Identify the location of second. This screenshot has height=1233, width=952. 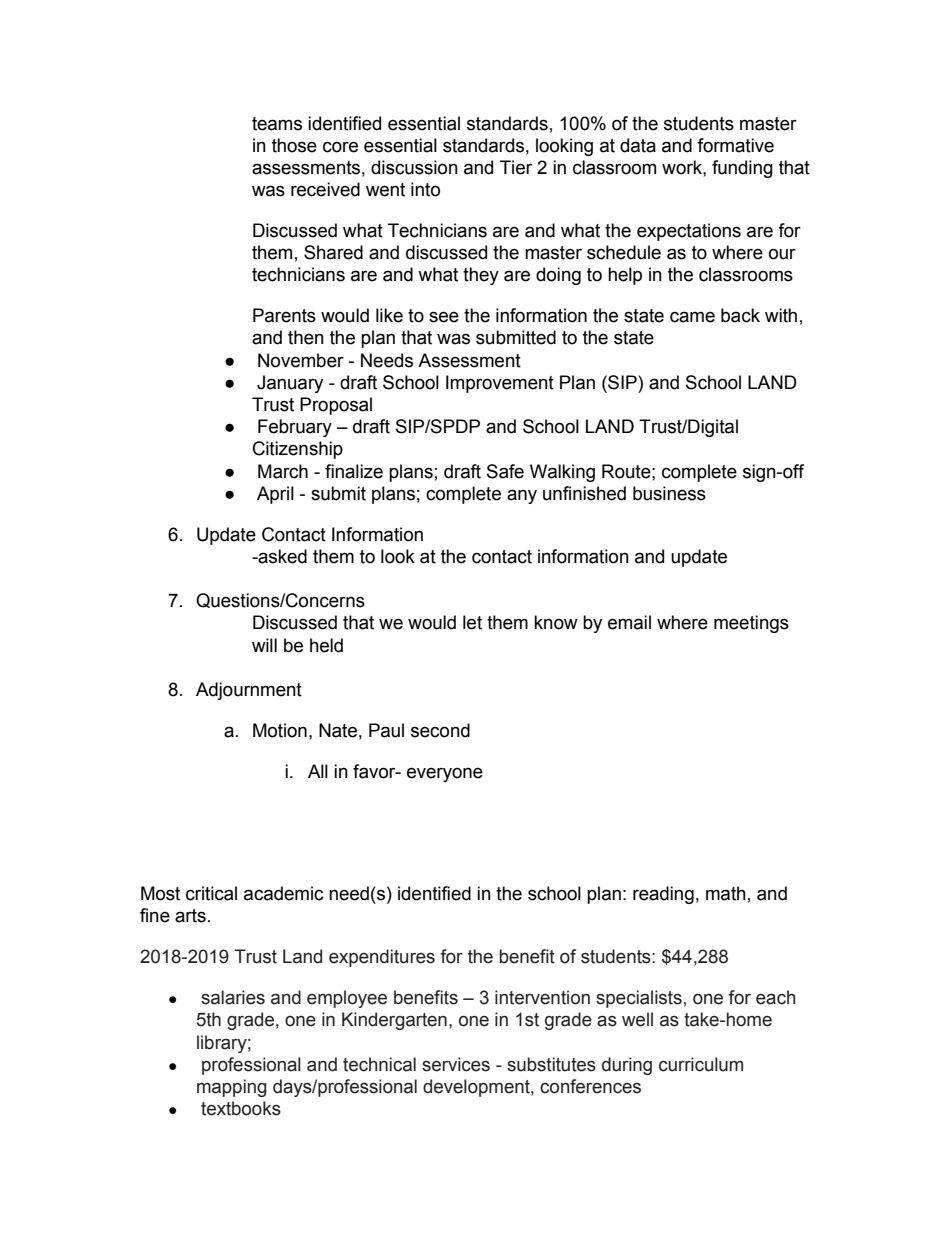
(440, 730).
